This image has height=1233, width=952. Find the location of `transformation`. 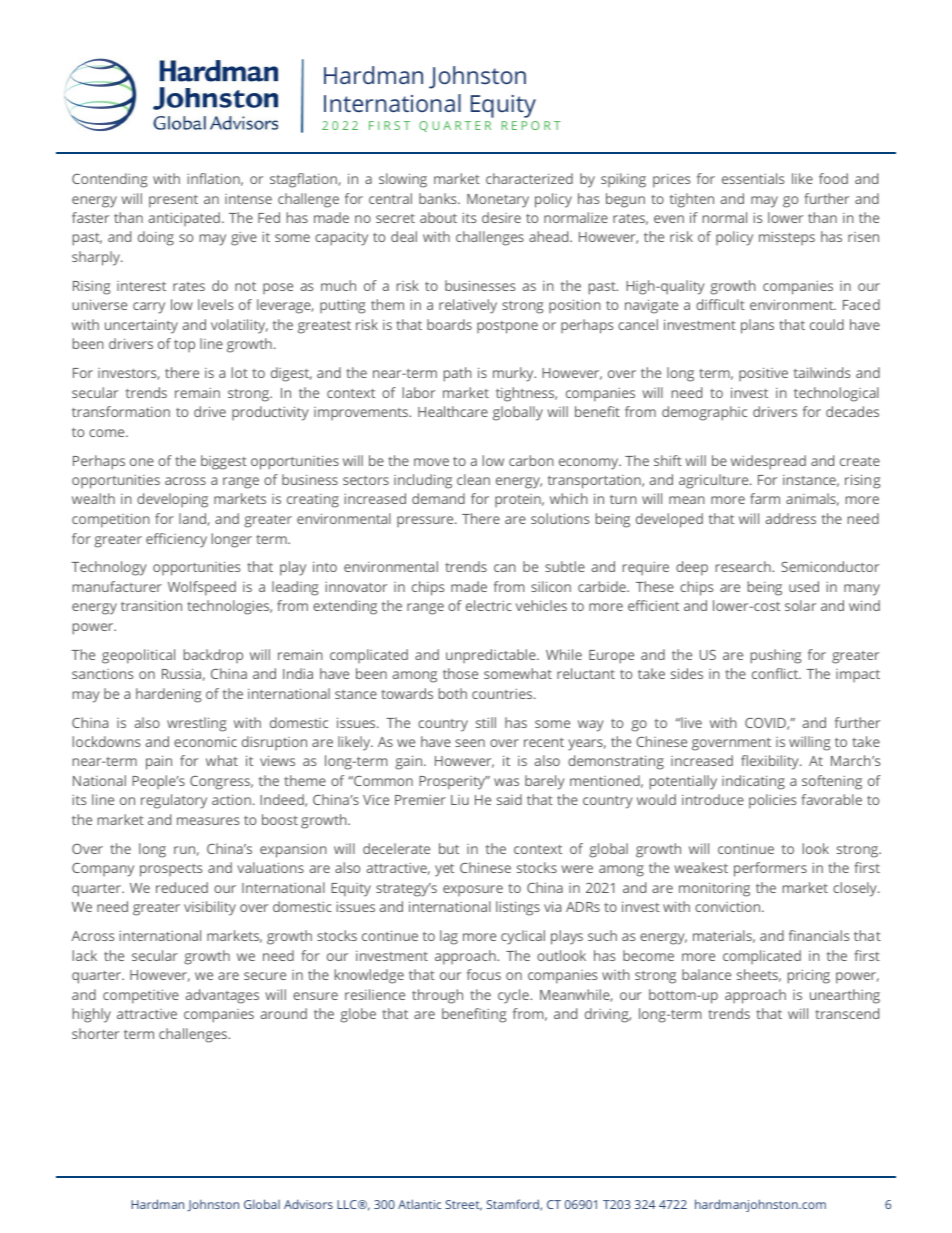

transformation is located at coordinates (121, 411).
